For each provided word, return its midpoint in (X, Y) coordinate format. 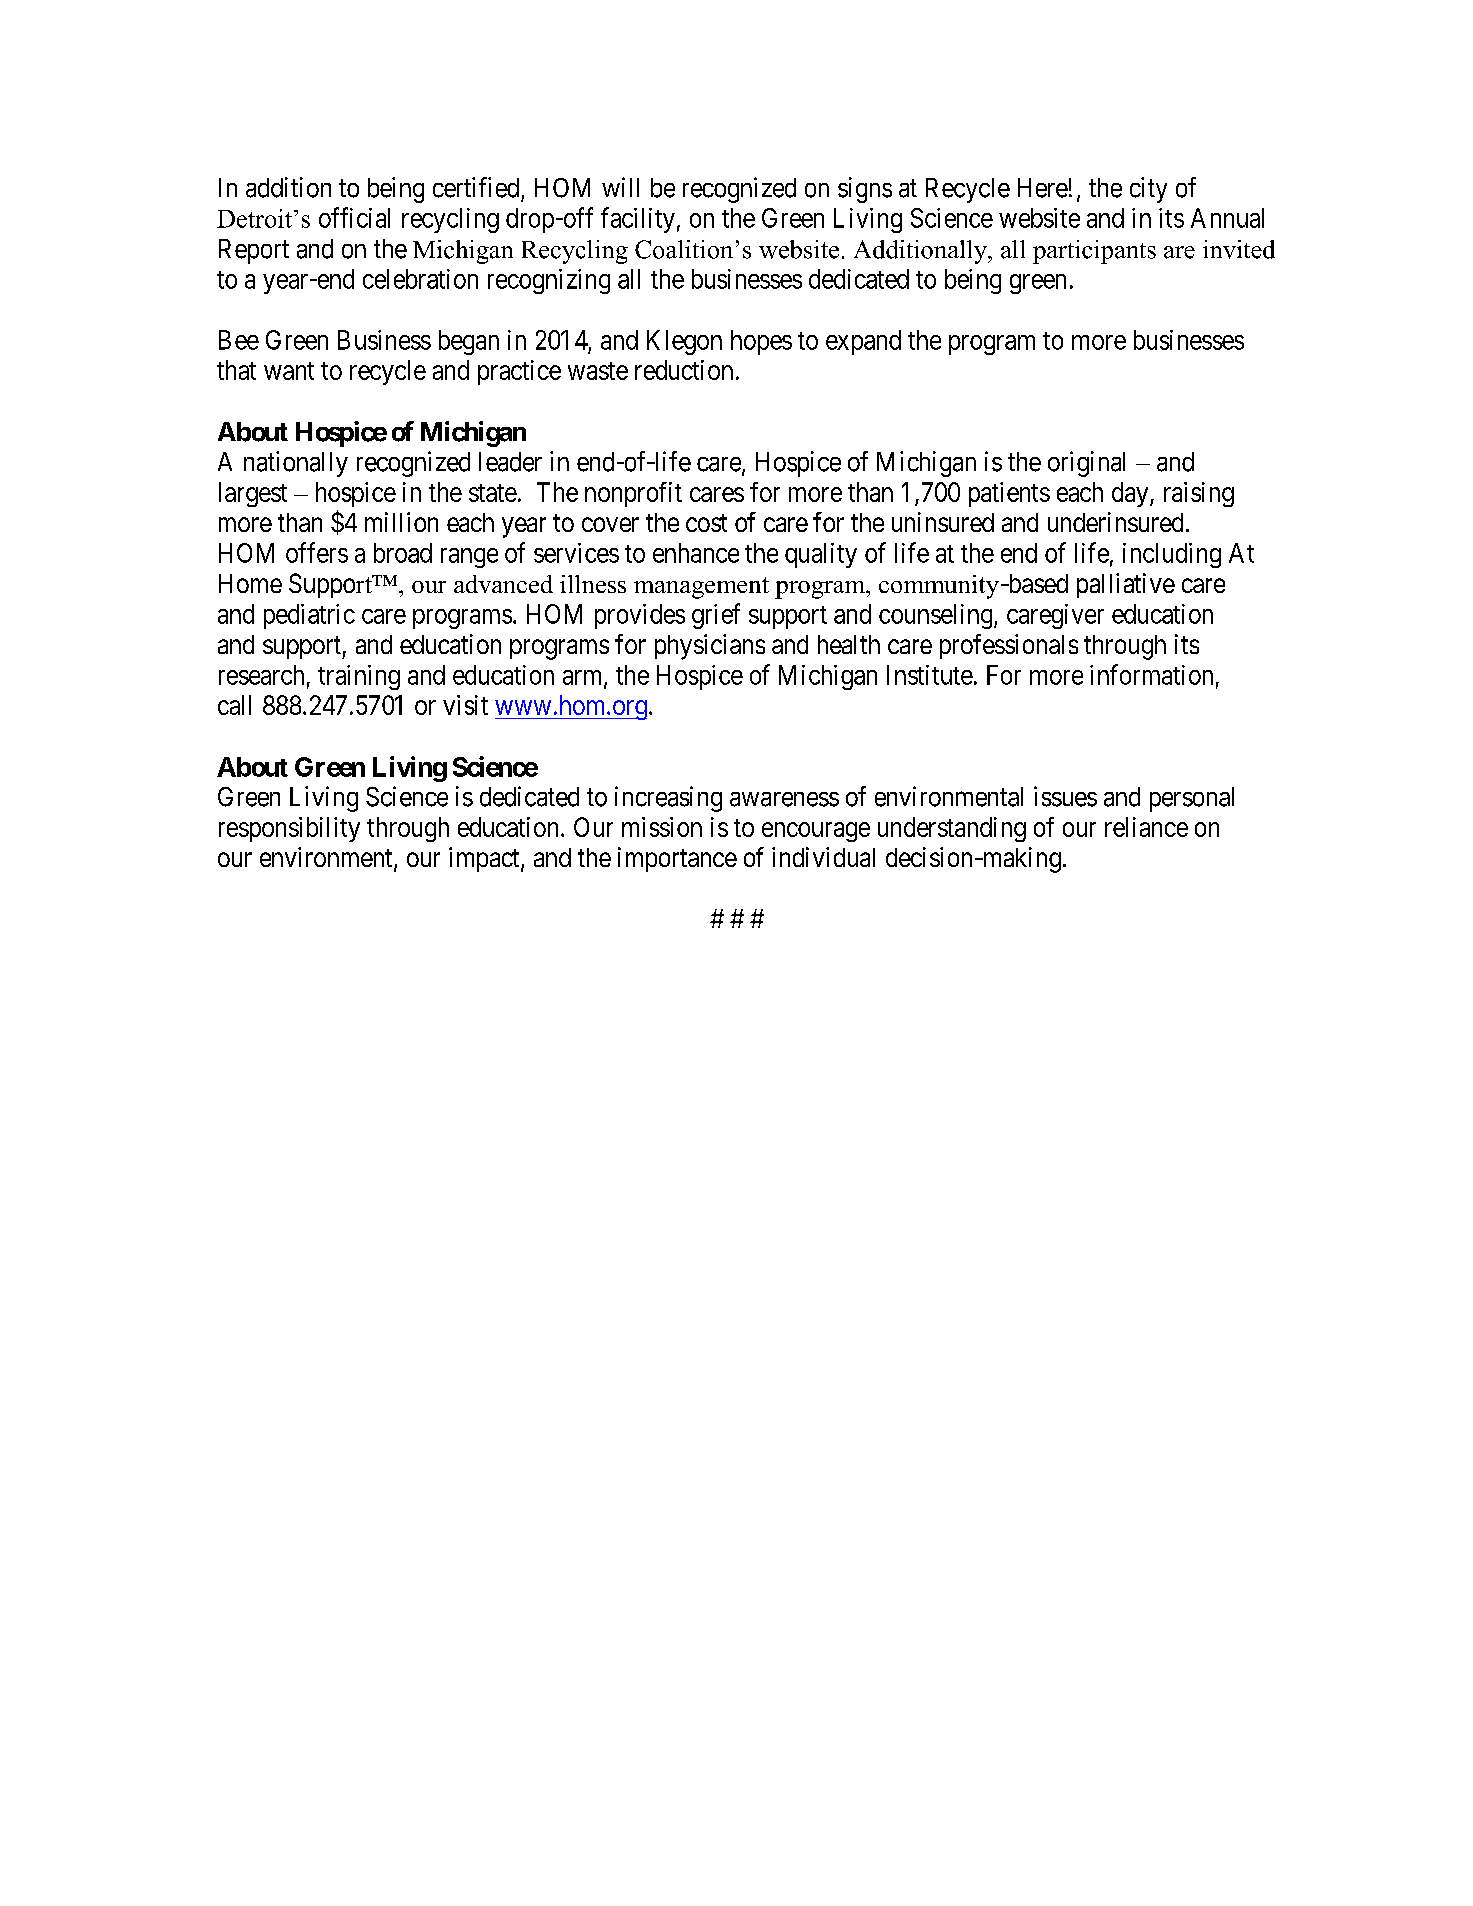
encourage (816, 832)
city (1148, 190)
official (354, 217)
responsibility (289, 829)
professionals (1009, 646)
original (1086, 464)
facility (638, 220)
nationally (296, 464)
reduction (684, 370)
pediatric (309, 616)
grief (716, 616)
